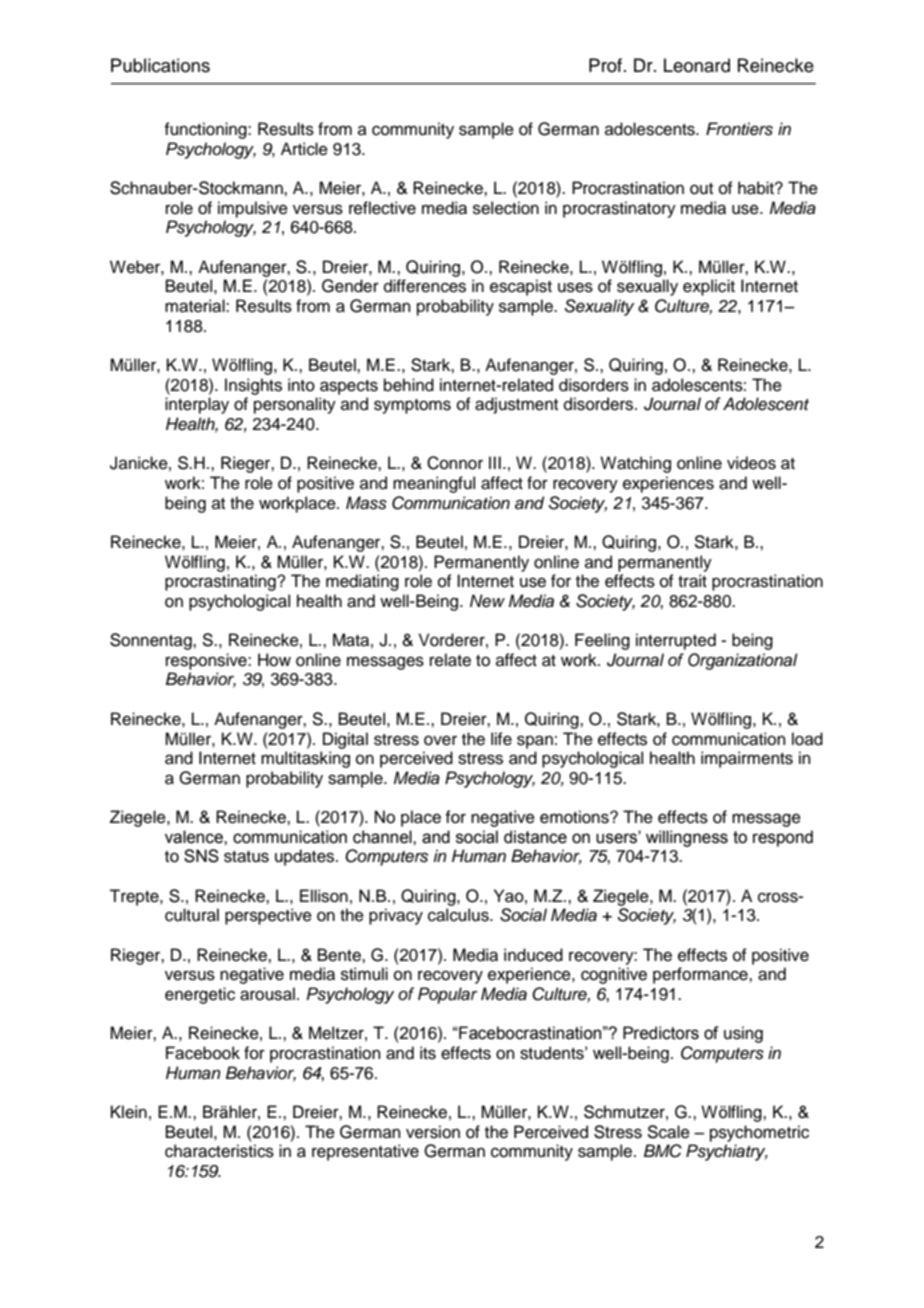  What do you see at coordinates (487, 601) in the screenshot?
I see `New` at bounding box center [487, 601].
